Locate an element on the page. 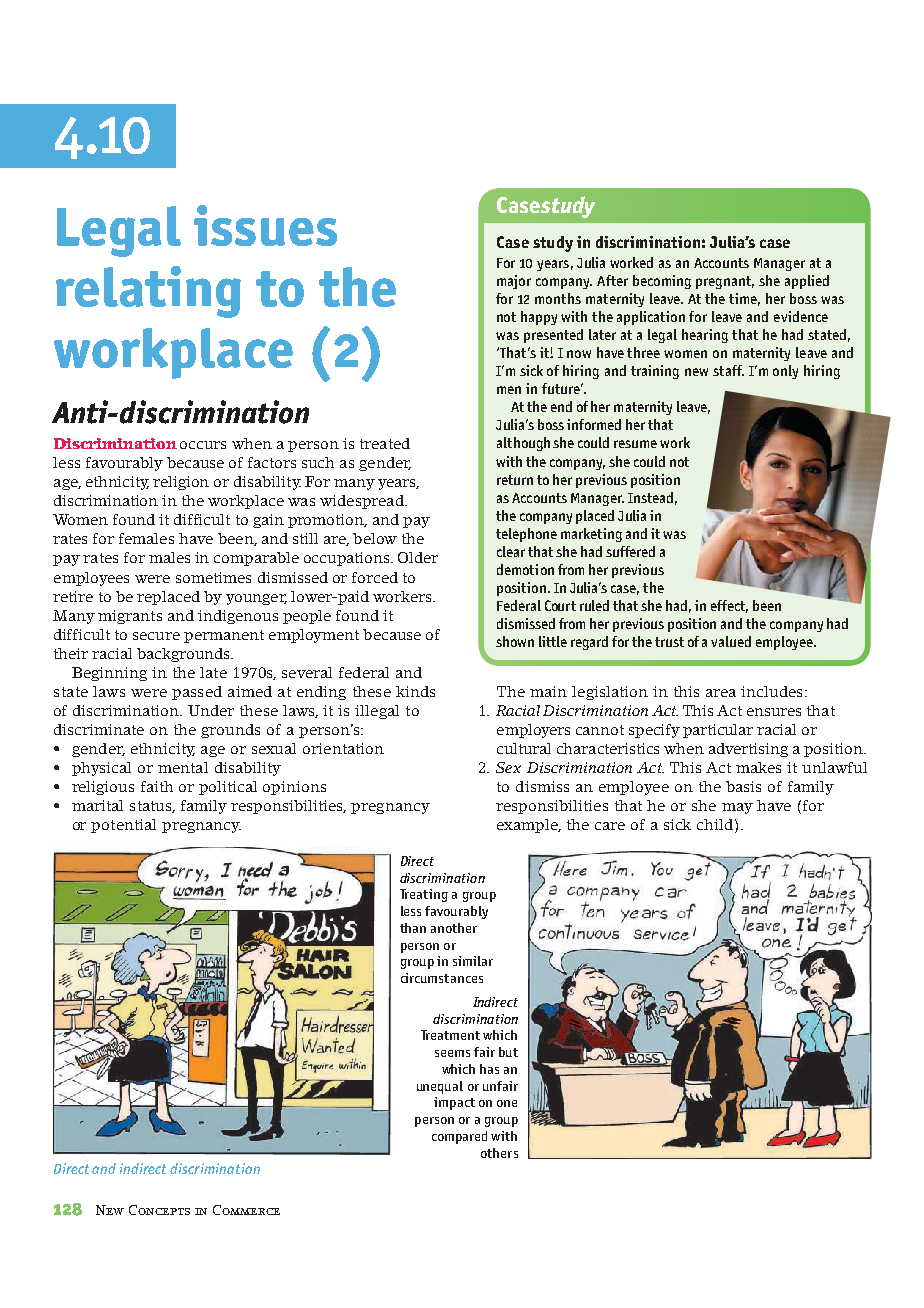 Image resolution: width=924 pixels, height=1308 pixels. kinds is located at coordinates (415, 691).
